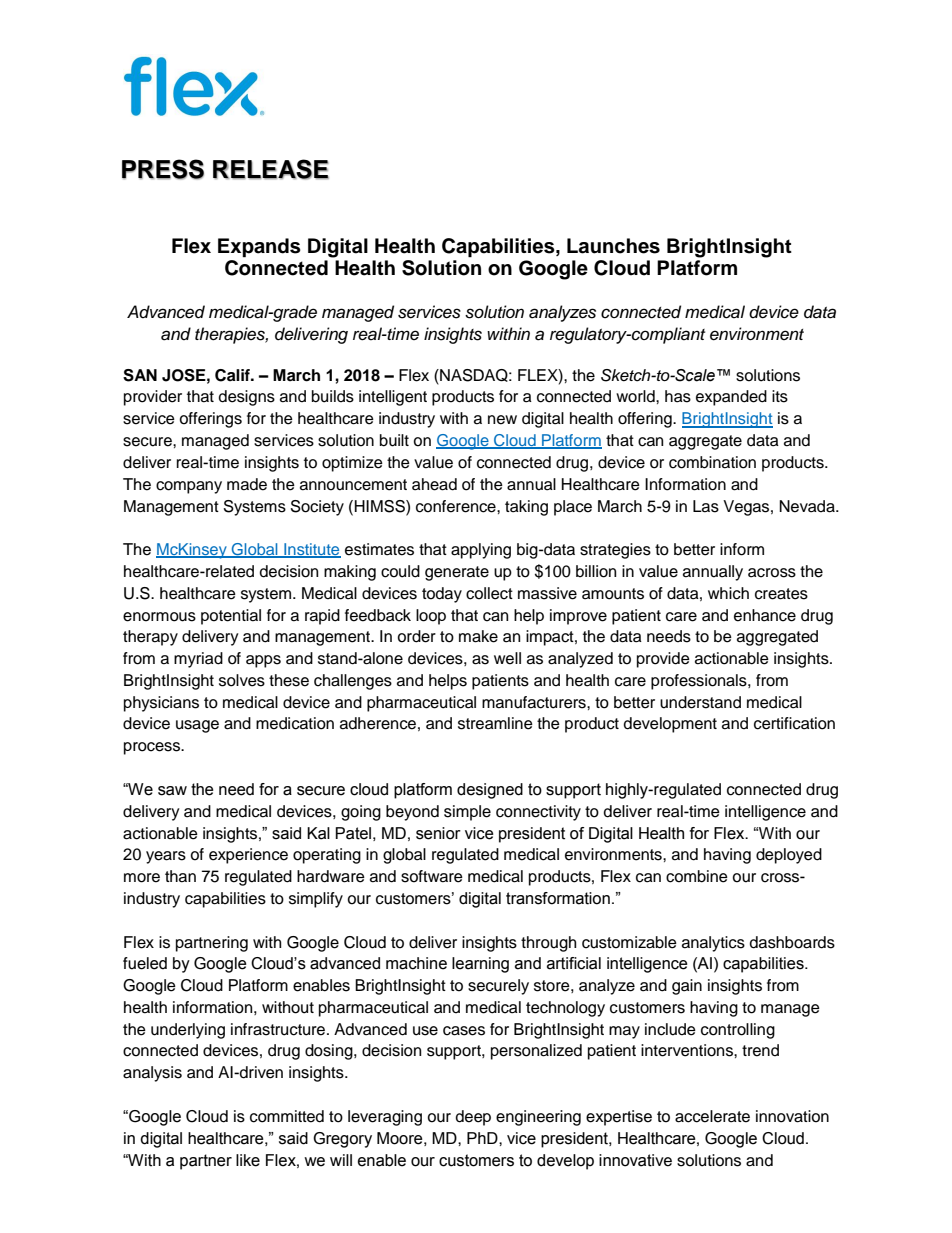 The width and height of the screenshot is (952, 1233). What do you see at coordinates (794, 723) in the screenshot?
I see `certification` at bounding box center [794, 723].
